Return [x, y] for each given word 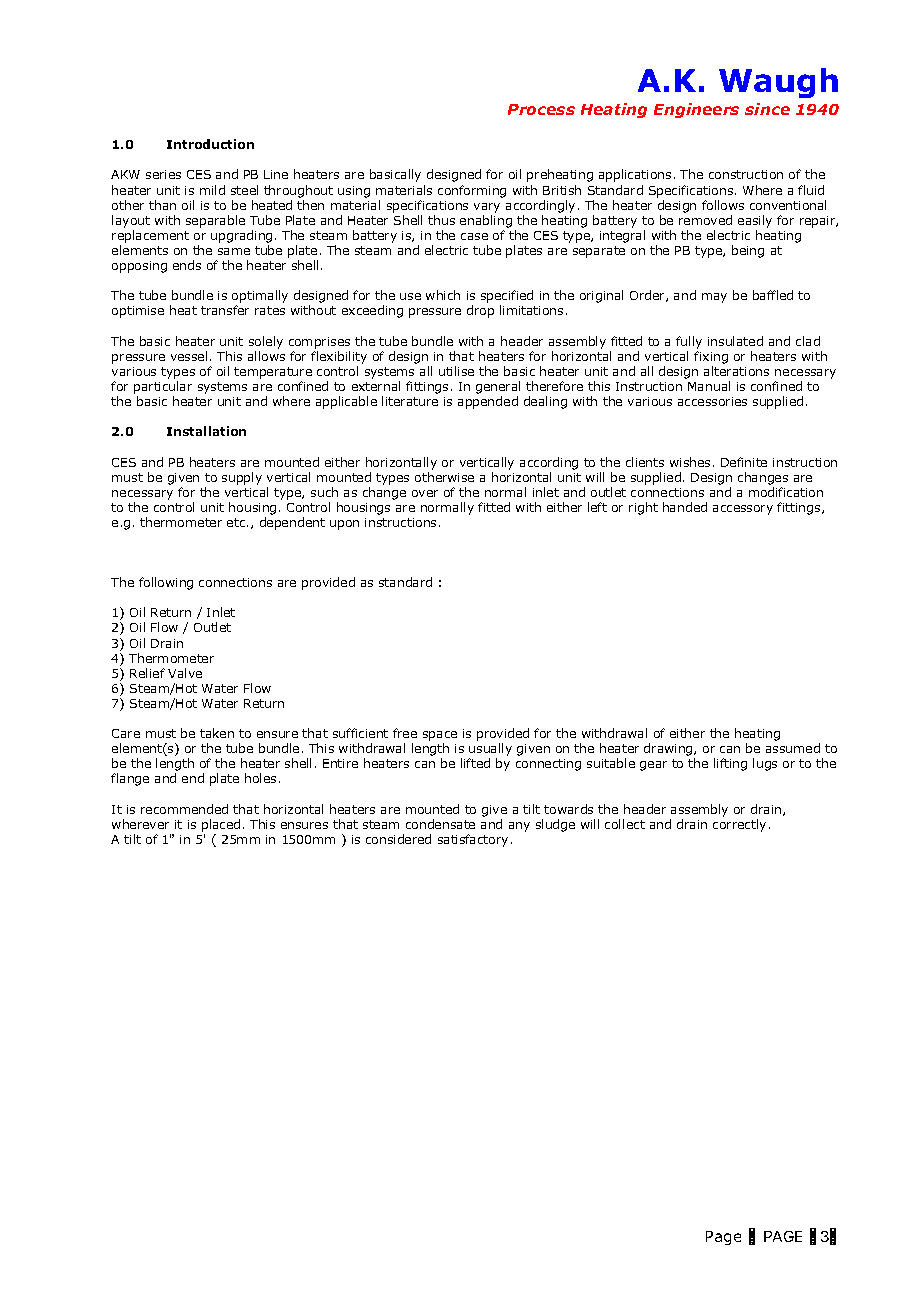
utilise [456, 371]
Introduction [210, 144]
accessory [743, 510]
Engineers [696, 110]
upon [344, 525]
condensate [440, 824]
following [166, 583]
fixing [711, 357]
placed [221, 825]
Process [541, 109]
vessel [189, 356]
